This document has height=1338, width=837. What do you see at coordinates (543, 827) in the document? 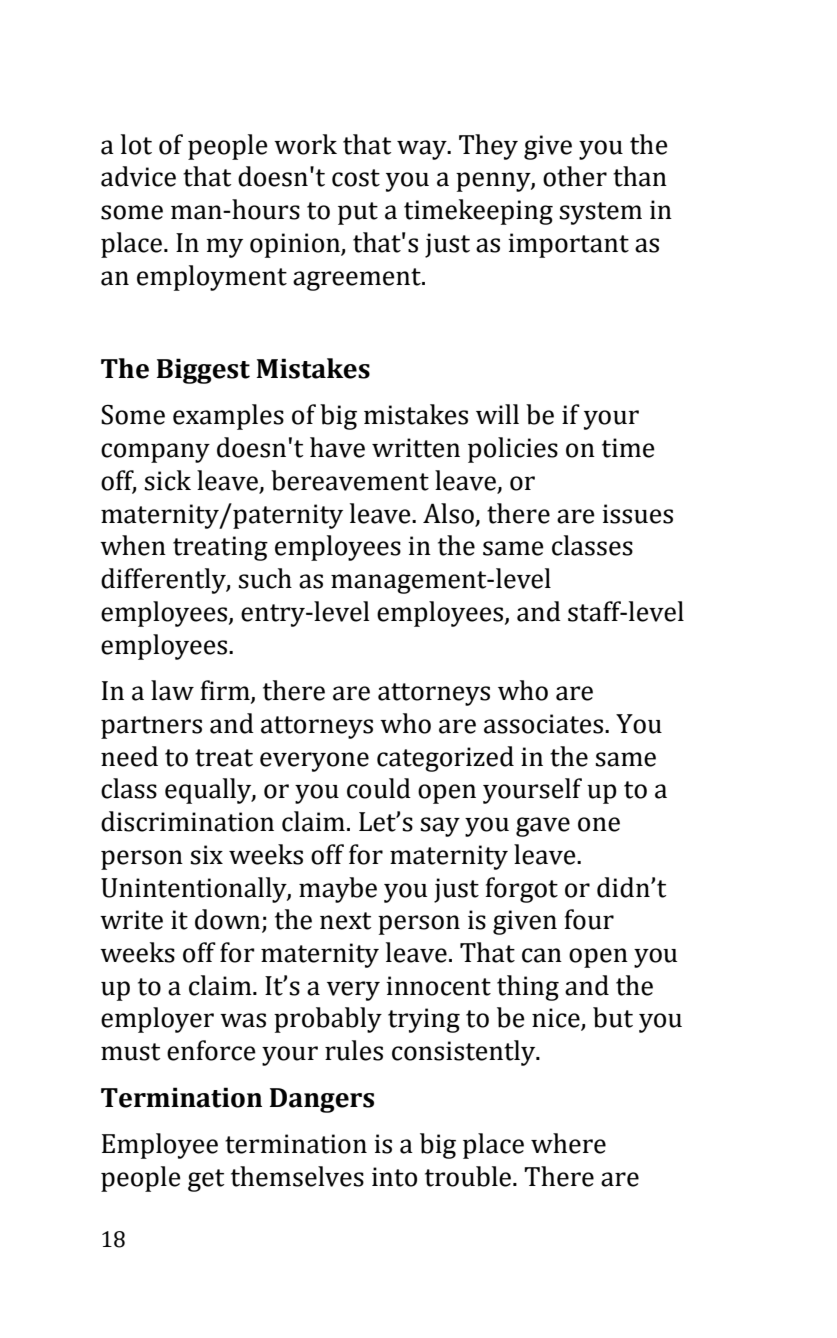
I see `gave` at bounding box center [543, 827].
